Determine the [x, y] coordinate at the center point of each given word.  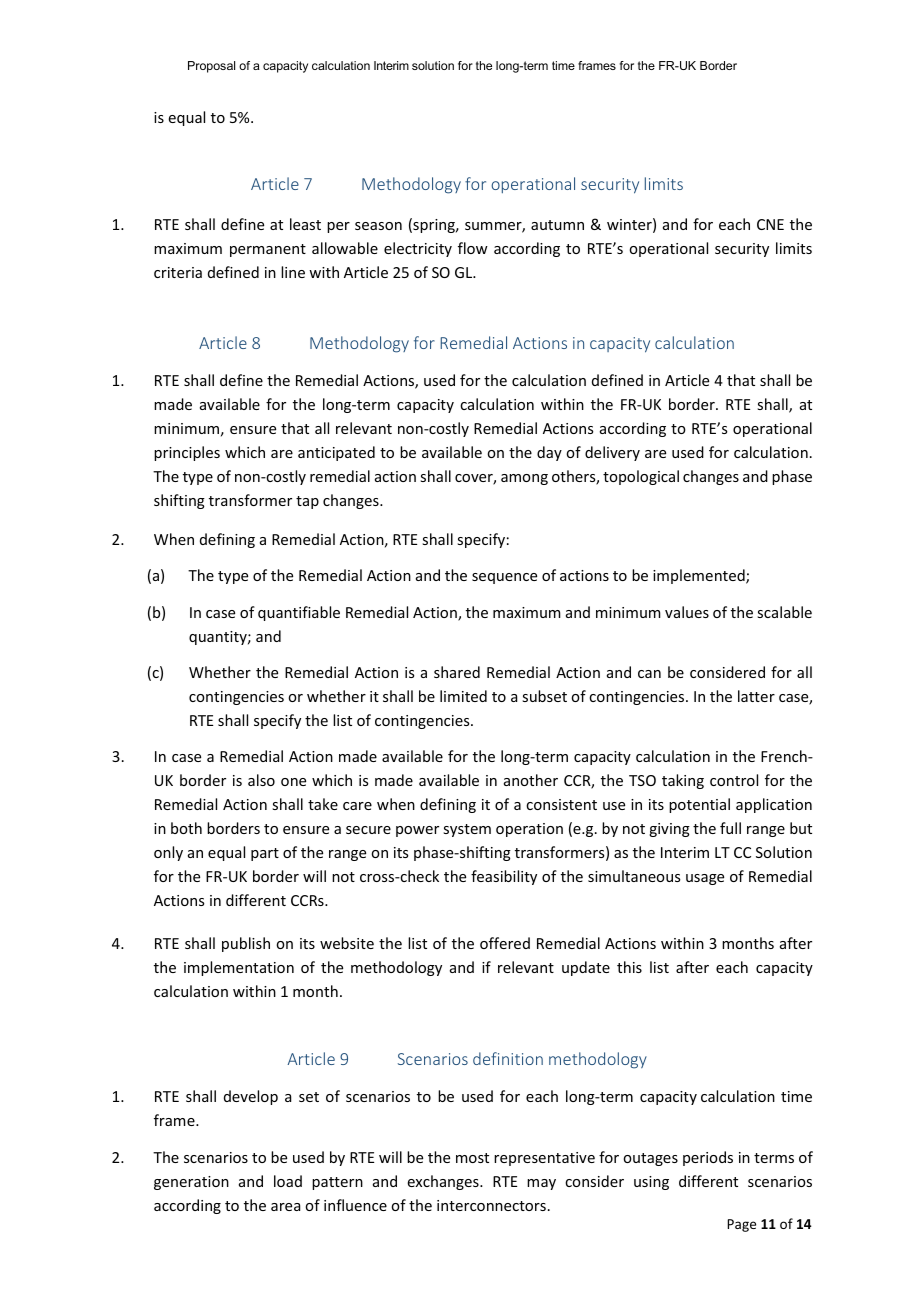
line [293, 272]
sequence [504, 578]
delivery [612, 453]
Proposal [211, 67]
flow [473, 248]
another [531, 780]
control [734, 780]
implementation [239, 968]
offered [505, 943]
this [629, 967]
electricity [418, 249]
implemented [700, 576]
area [285, 1207]
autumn [557, 225]
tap [307, 502]
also [261, 780]
